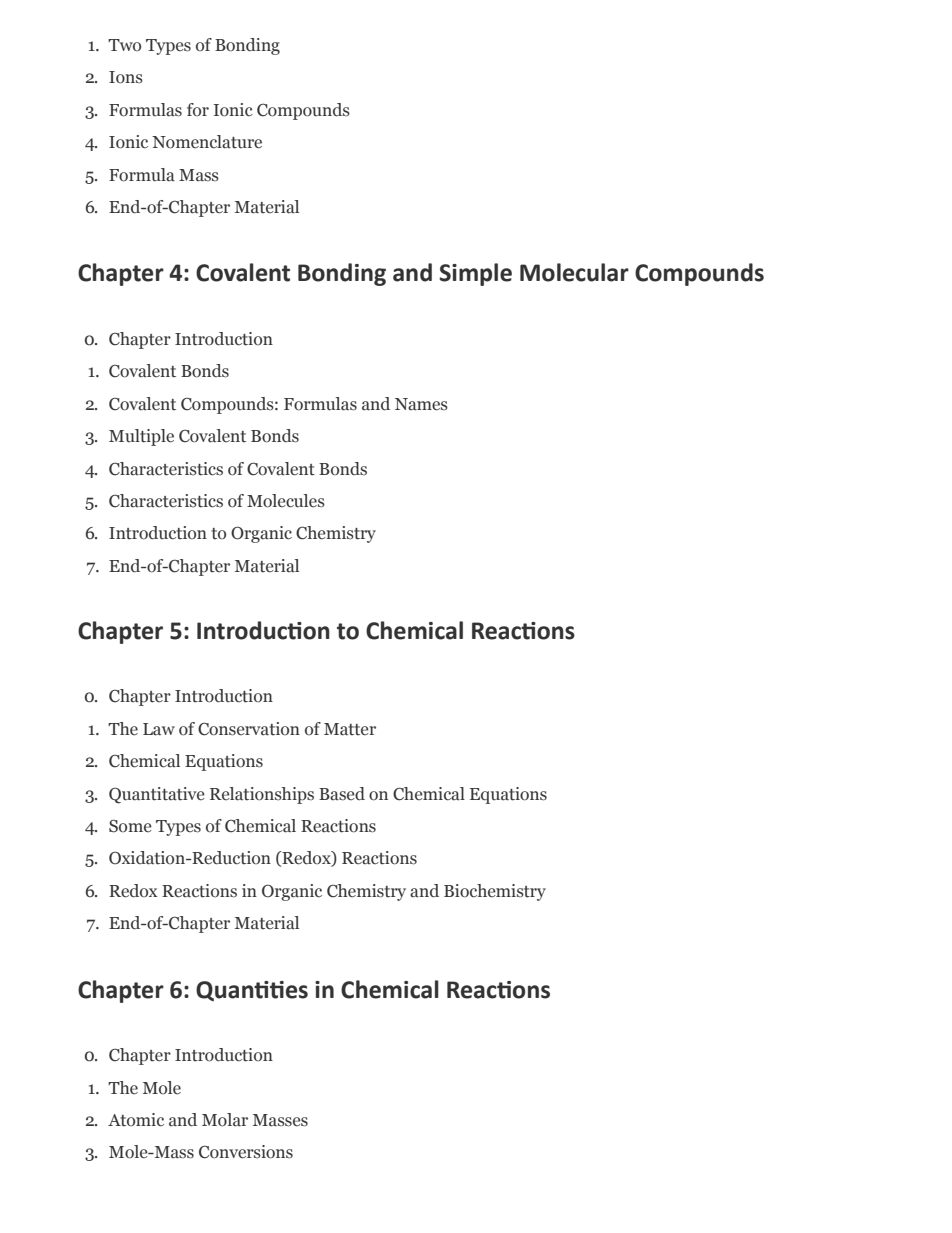 The height and width of the page is (1233, 952). I want to click on Nomenclature, so click(207, 142).
